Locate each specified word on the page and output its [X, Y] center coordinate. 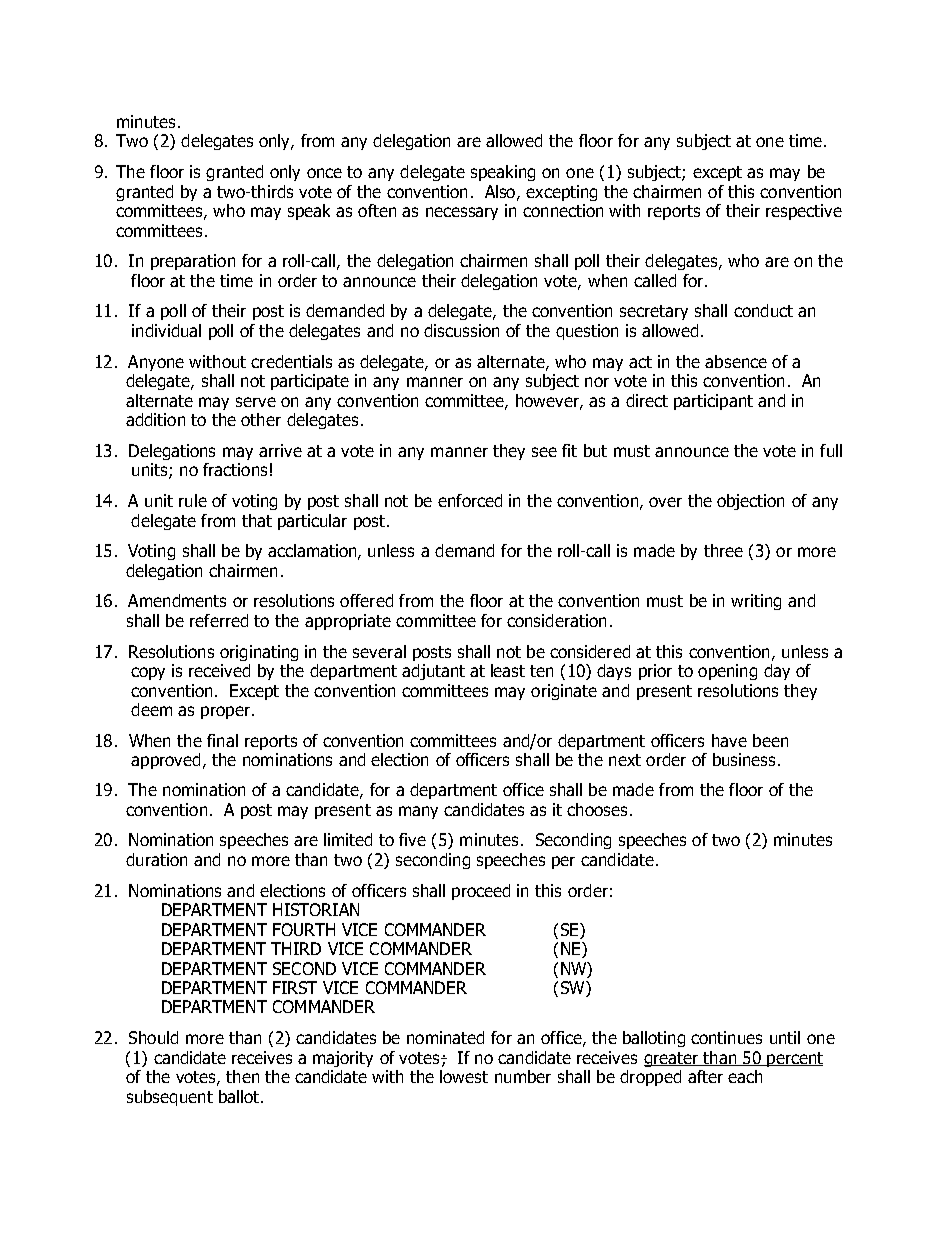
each [745, 1076]
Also [501, 192]
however [548, 401]
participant [713, 402]
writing [756, 602]
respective [804, 212]
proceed [481, 892]
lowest [464, 1076]
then [242, 1076]
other [261, 419]
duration [156, 859]
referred [219, 620]
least [508, 670]
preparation [193, 262]
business [744, 759]
